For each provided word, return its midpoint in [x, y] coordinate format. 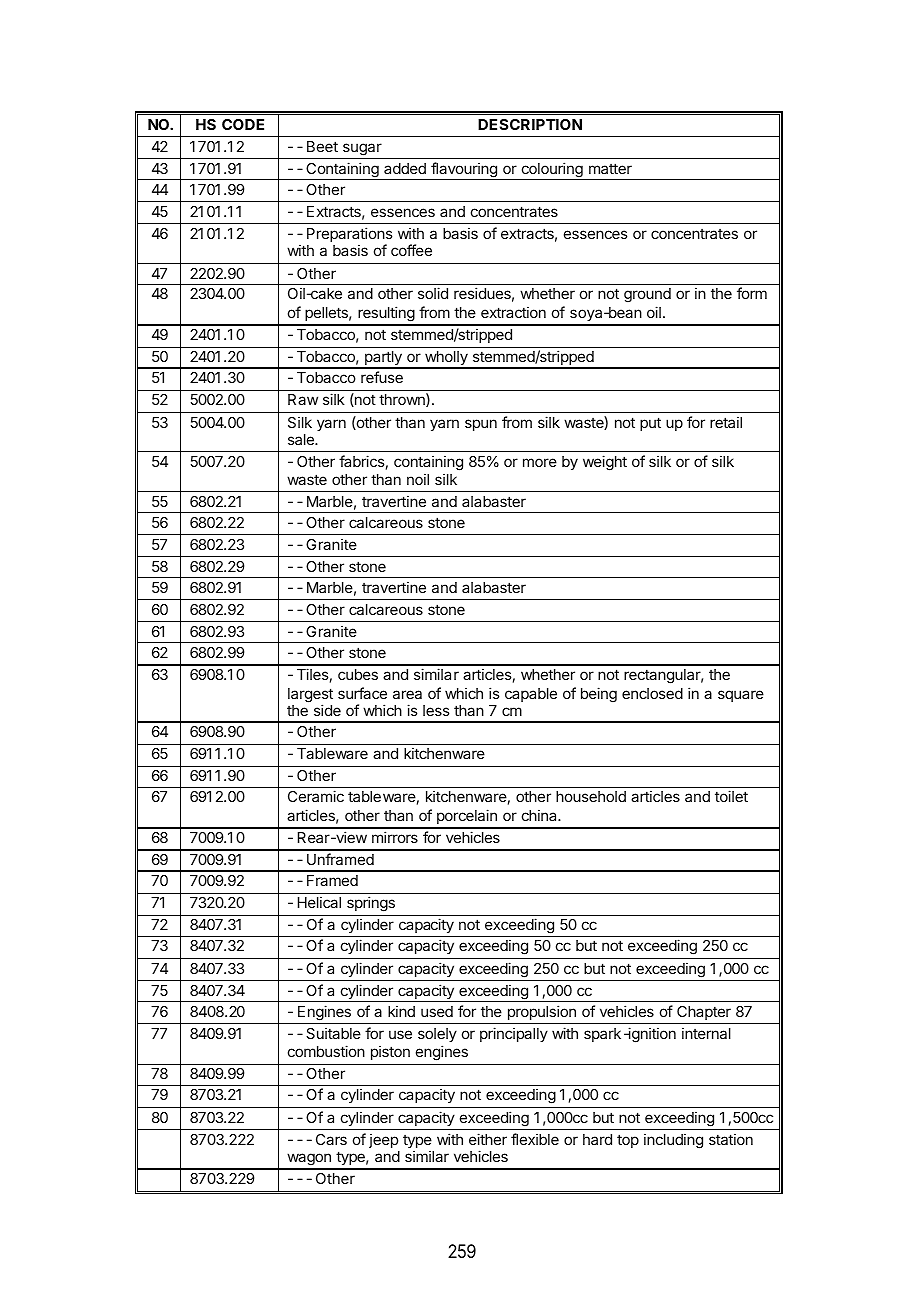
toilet [731, 796]
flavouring [464, 171]
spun [481, 425]
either [488, 1139]
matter [610, 168]
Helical [319, 902]
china [540, 815]
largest [310, 696]
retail [726, 422]
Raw [303, 399]
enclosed [652, 693]
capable [531, 695]
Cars [331, 1139]
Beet [322, 146]
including [673, 1141]
